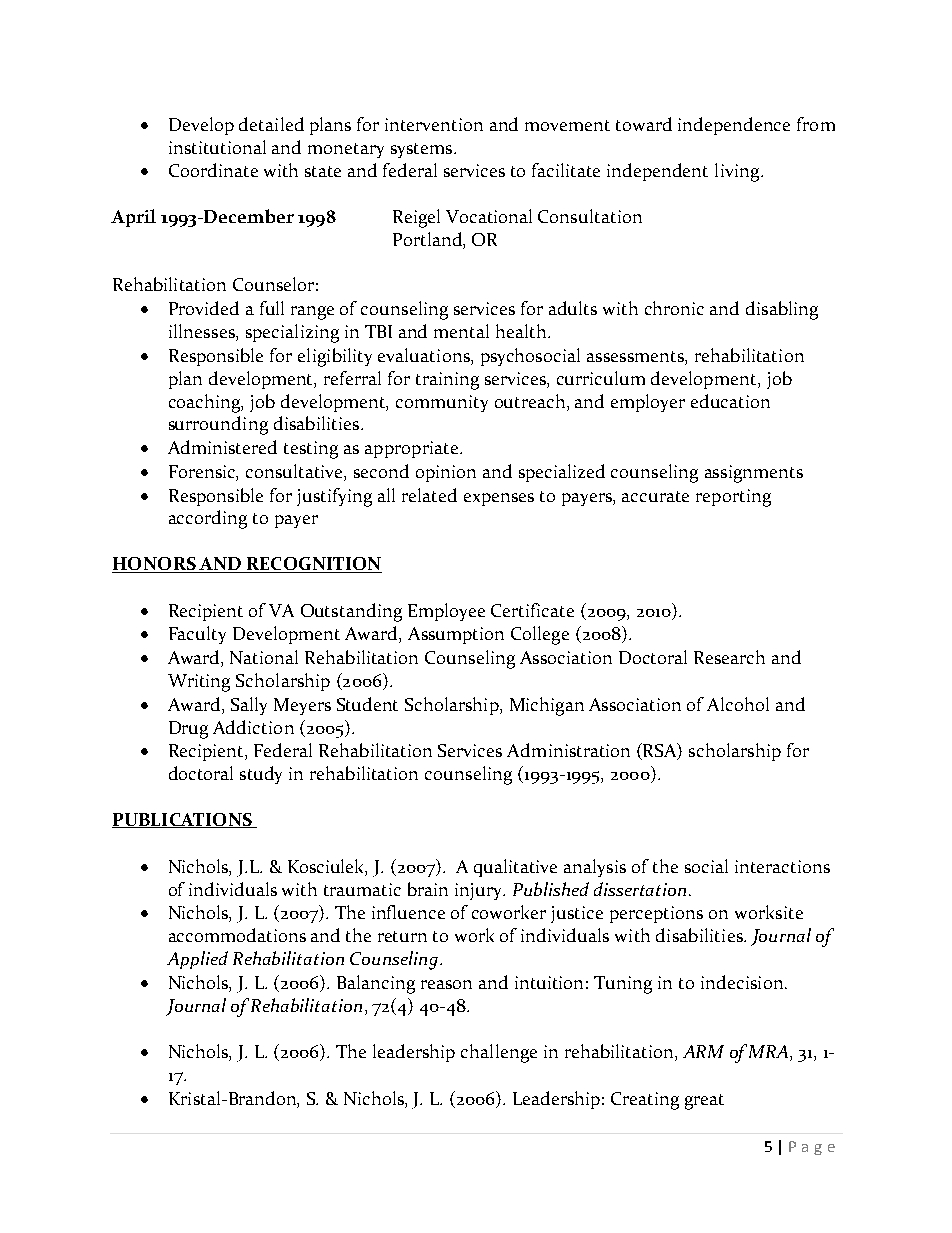 Image resolution: width=952 pixels, height=1233 pixels. What do you see at coordinates (217, 147) in the image?
I see `institutional` at bounding box center [217, 147].
